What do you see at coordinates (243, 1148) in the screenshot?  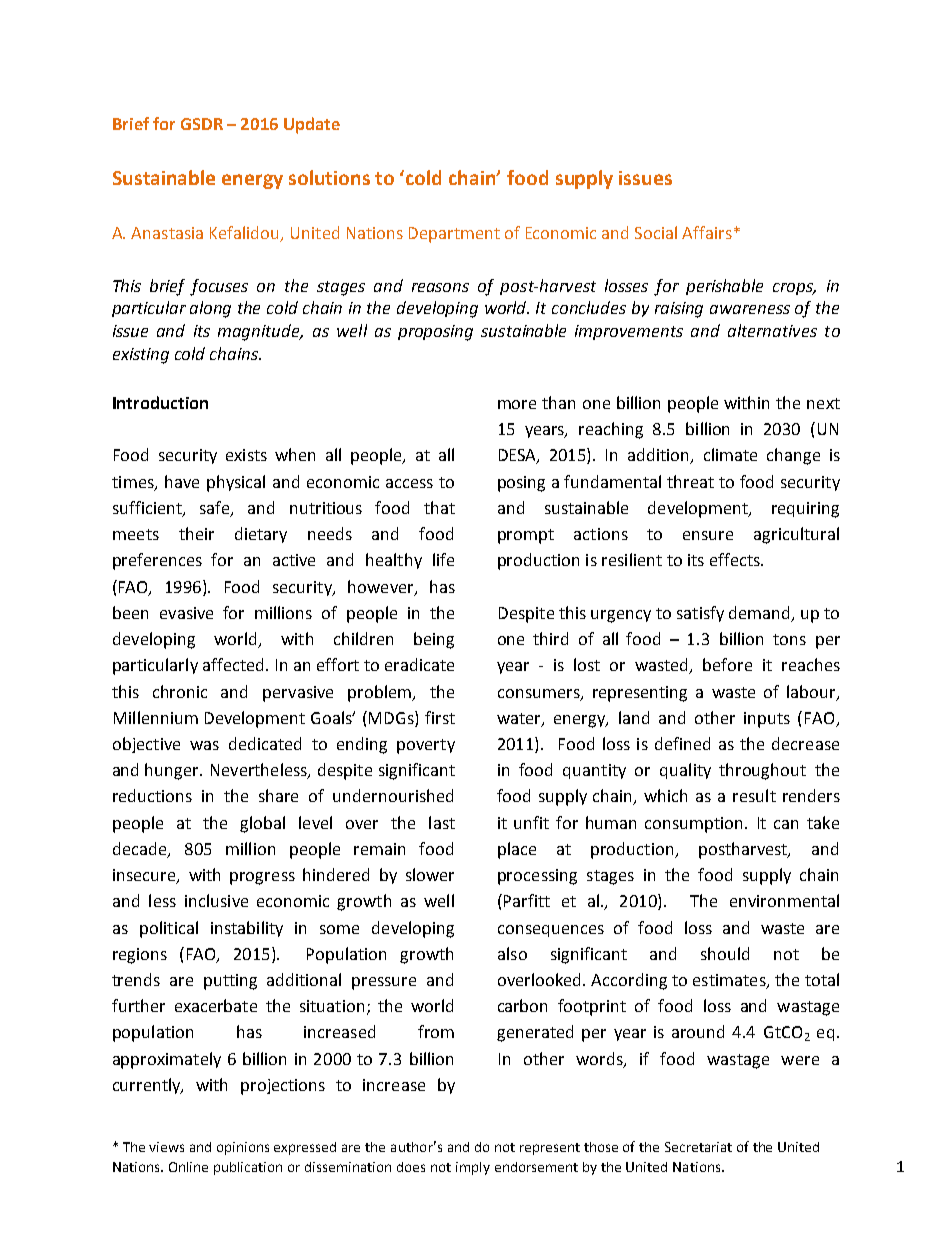 I see `opinions` at bounding box center [243, 1148].
